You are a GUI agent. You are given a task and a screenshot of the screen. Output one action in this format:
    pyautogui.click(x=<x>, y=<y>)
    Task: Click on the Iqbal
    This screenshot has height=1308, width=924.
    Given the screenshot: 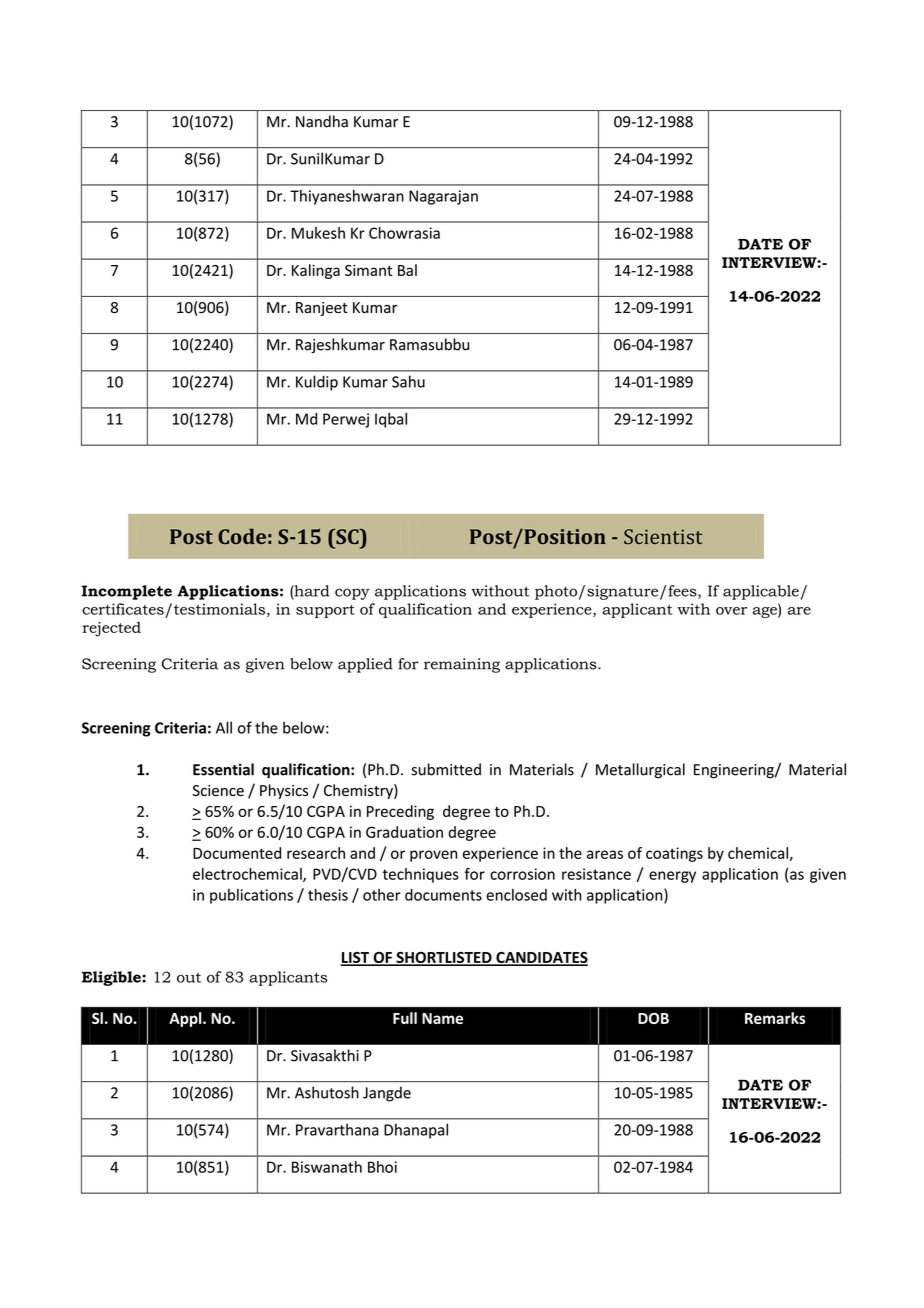 What is the action you would take?
    pyautogui.click(x=391, y=420)
